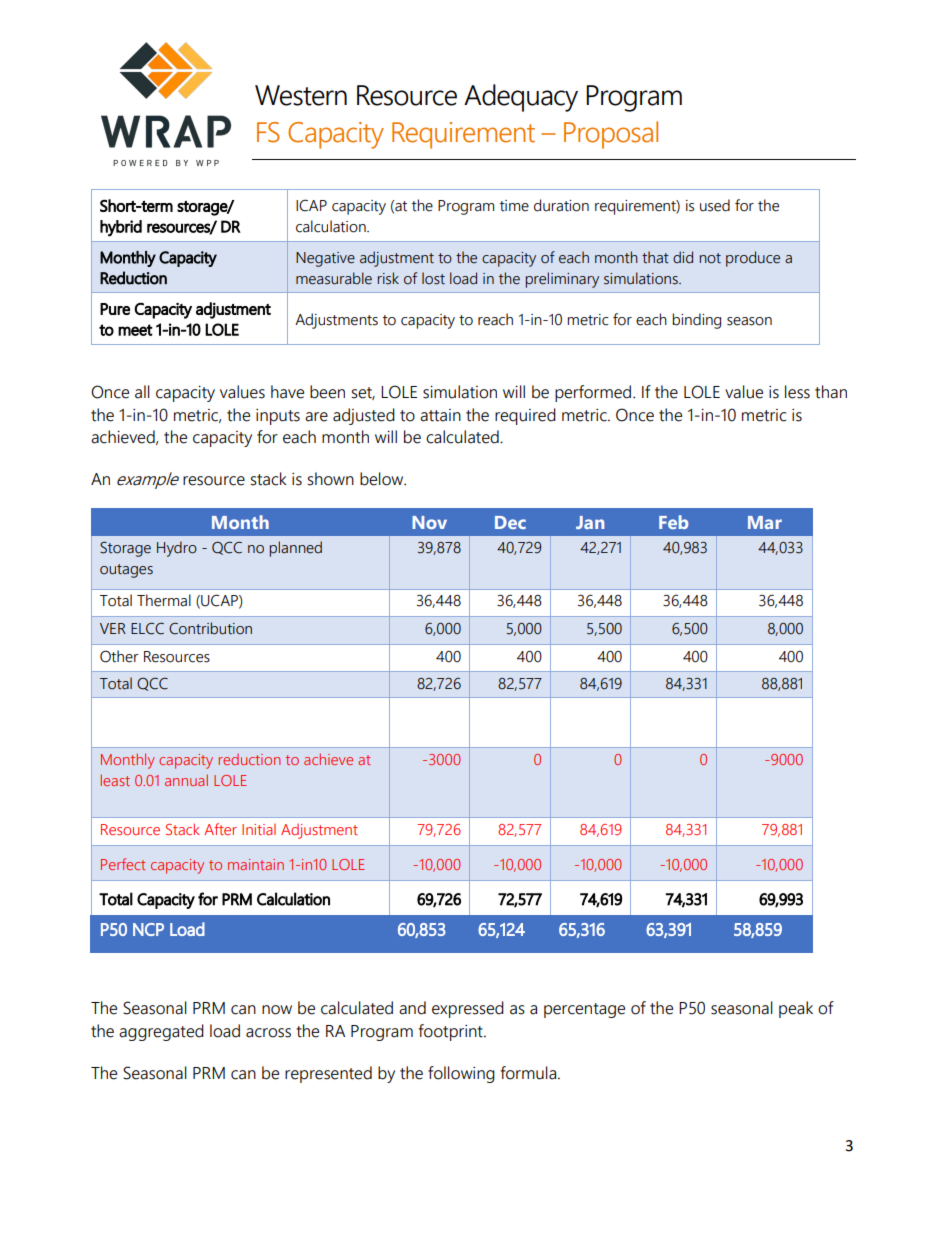  Describe the element at coordinates (259, 829) in the screenshot. I see `Initial` at that location.
